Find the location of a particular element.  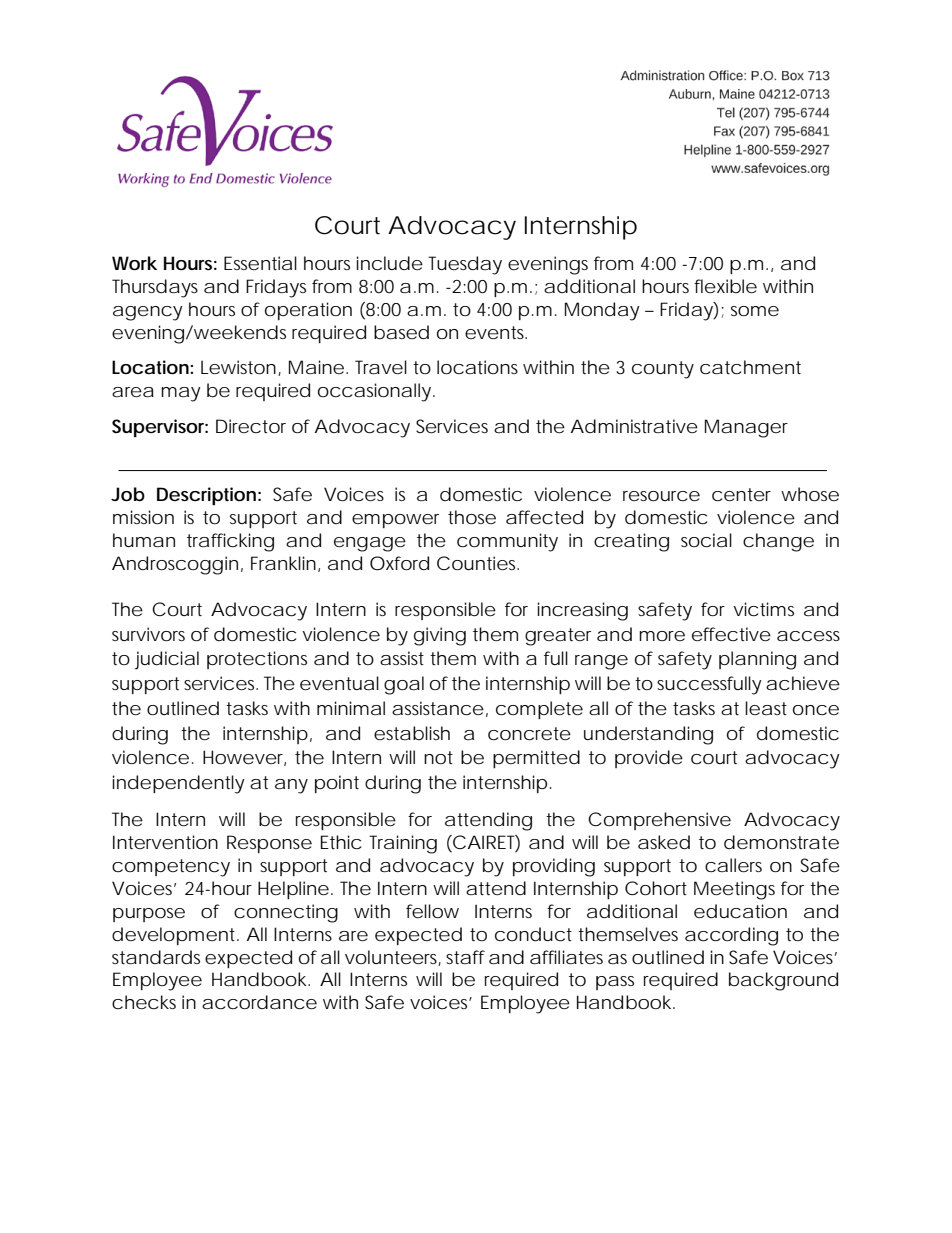

trafficking is located at coordinates (230, 542).
